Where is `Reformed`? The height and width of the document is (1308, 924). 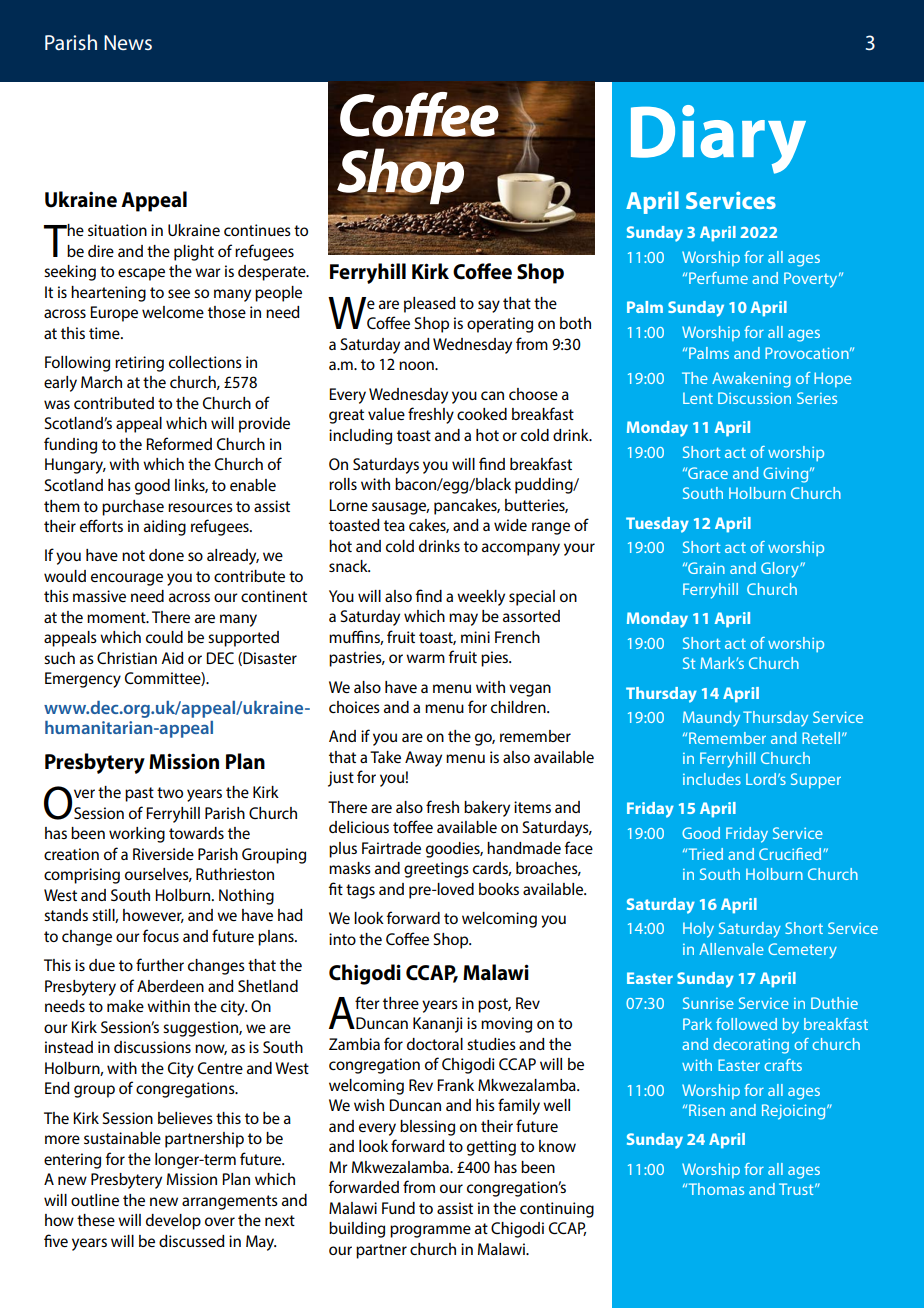 Reformed is located at coordinates (179, 443).
